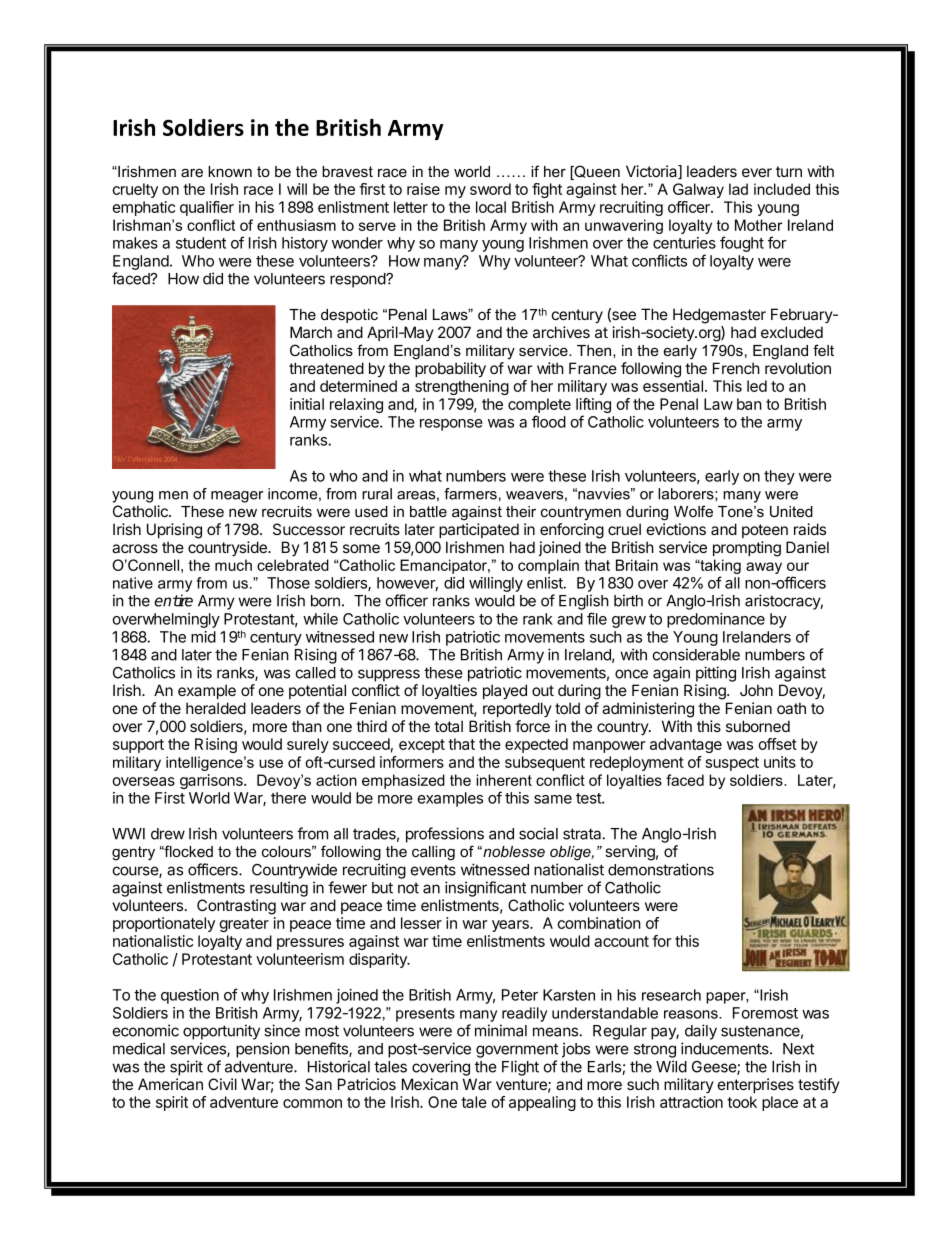  What do you see at coordinates (491, 207) in the screenshot?
I see `local` at bounding box center [491, 207].
